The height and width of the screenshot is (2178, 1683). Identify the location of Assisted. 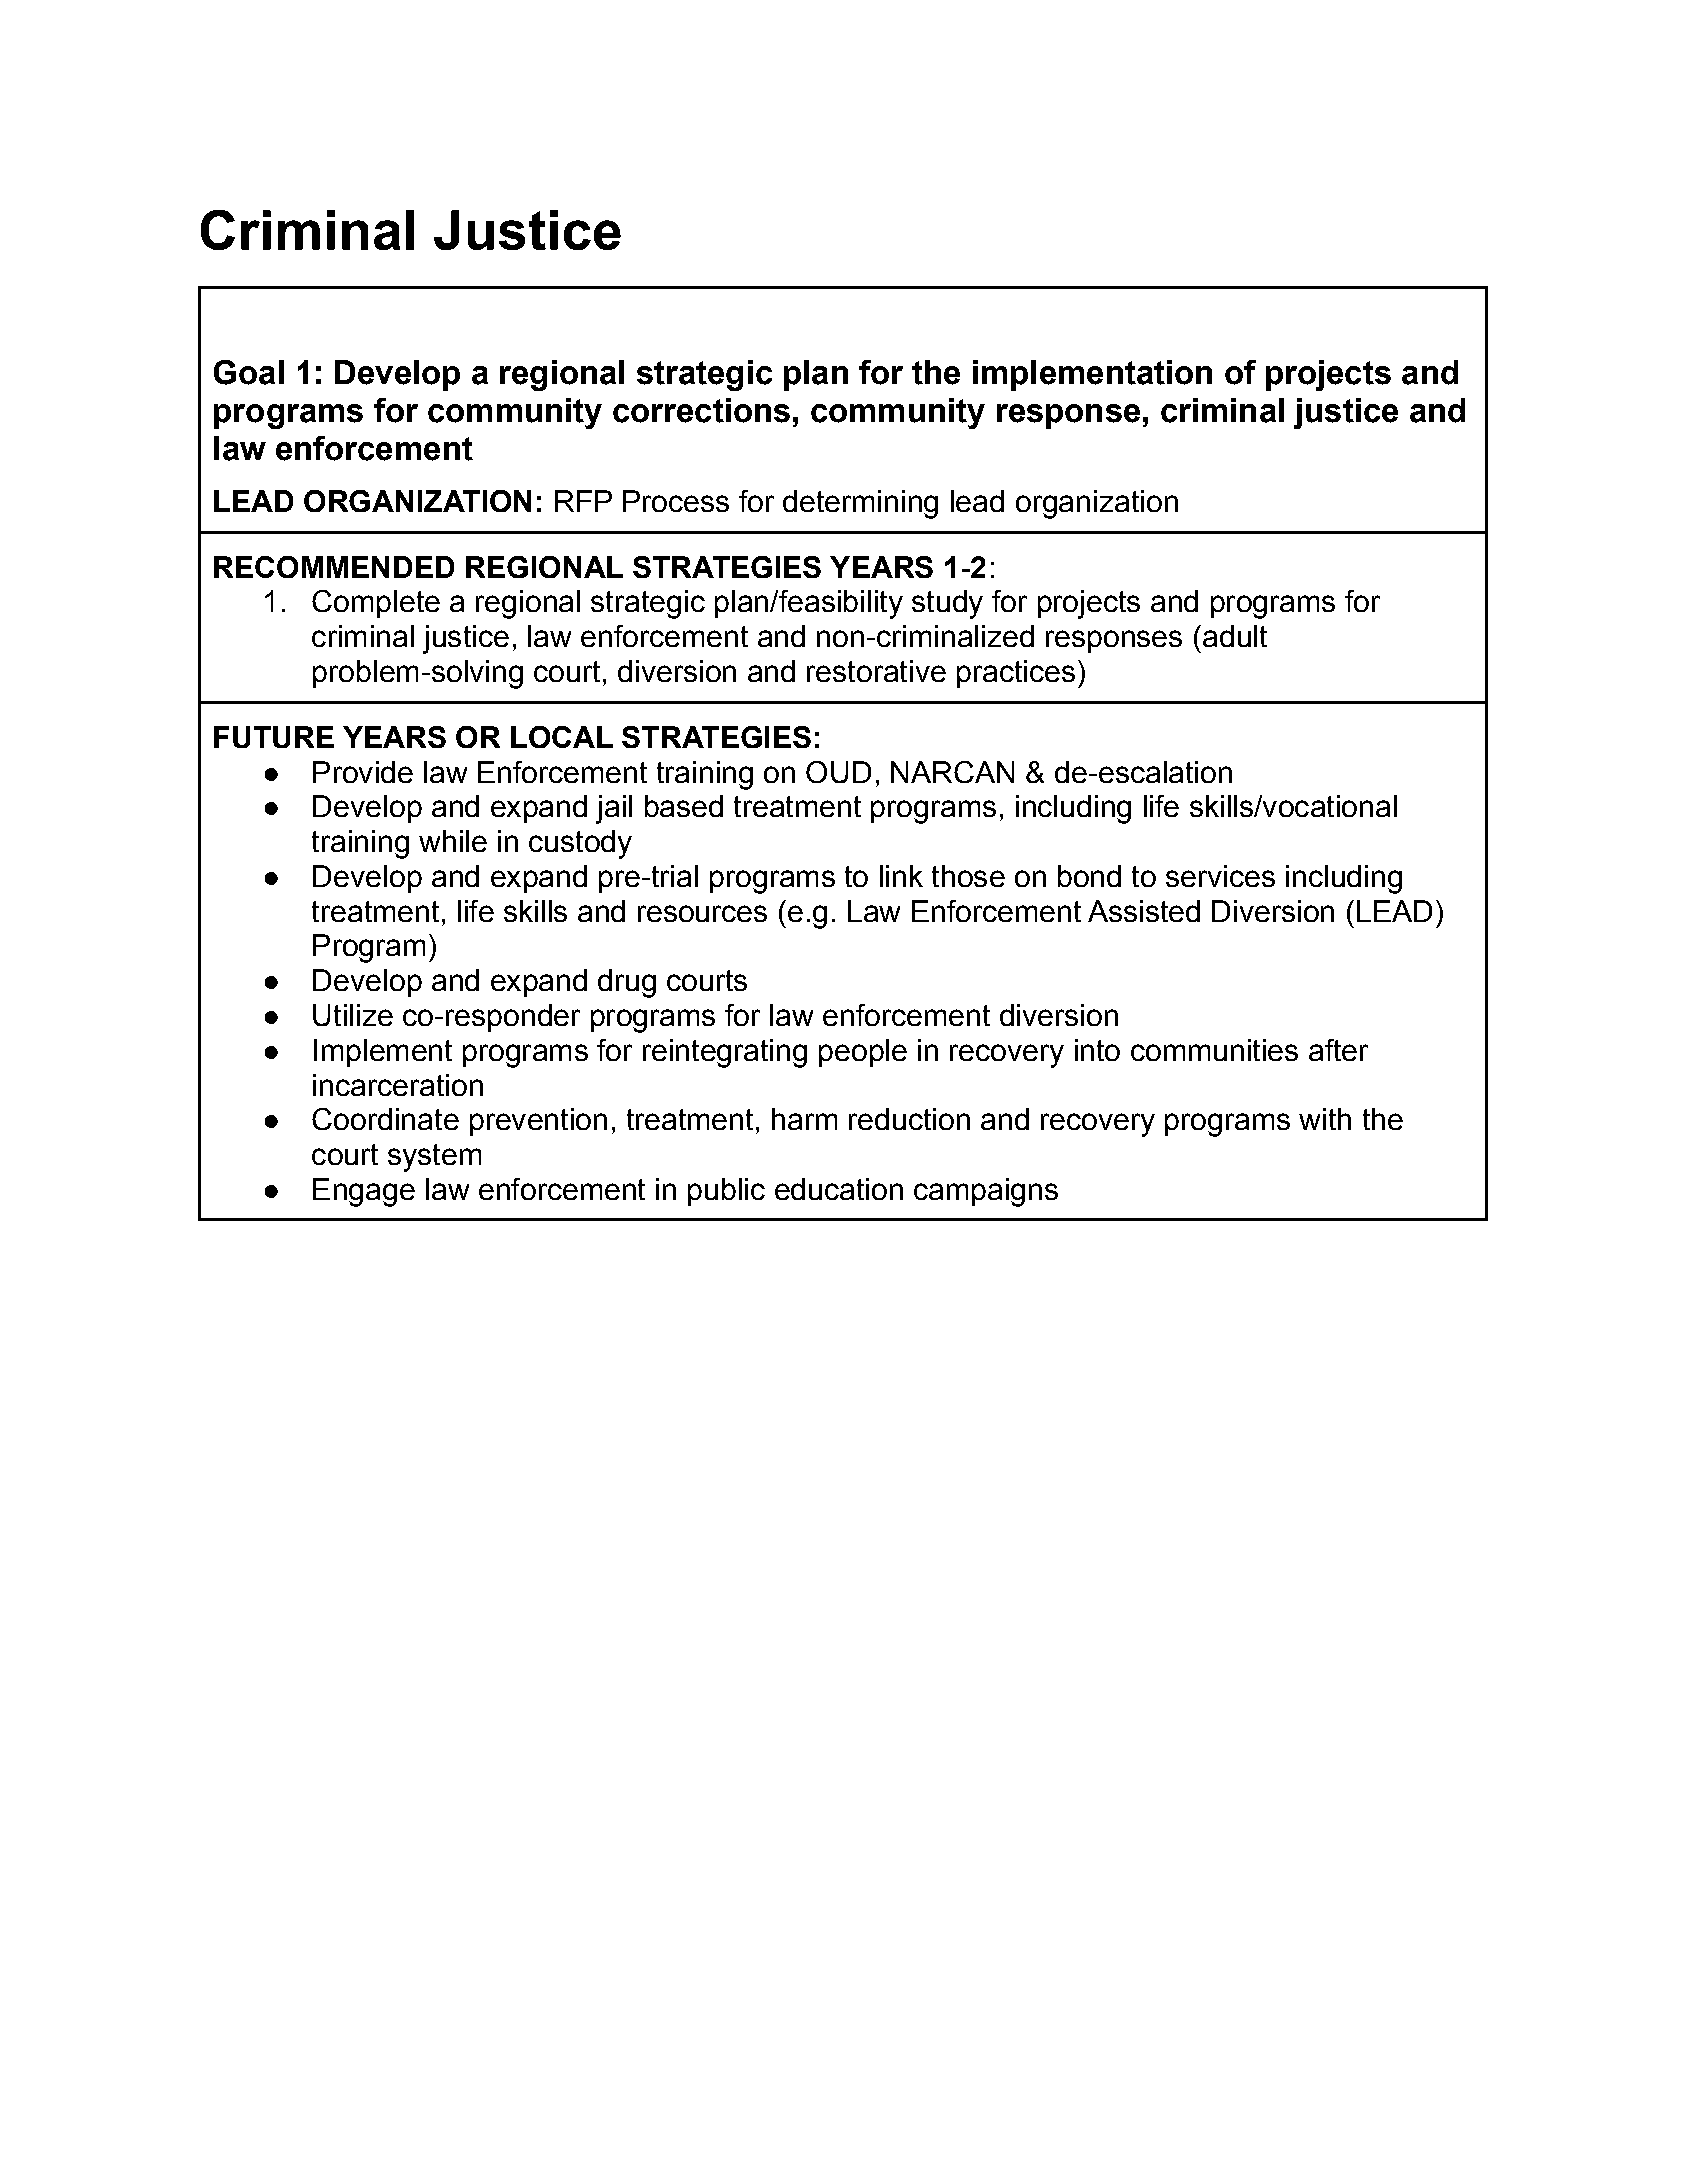
(1144, 911).
